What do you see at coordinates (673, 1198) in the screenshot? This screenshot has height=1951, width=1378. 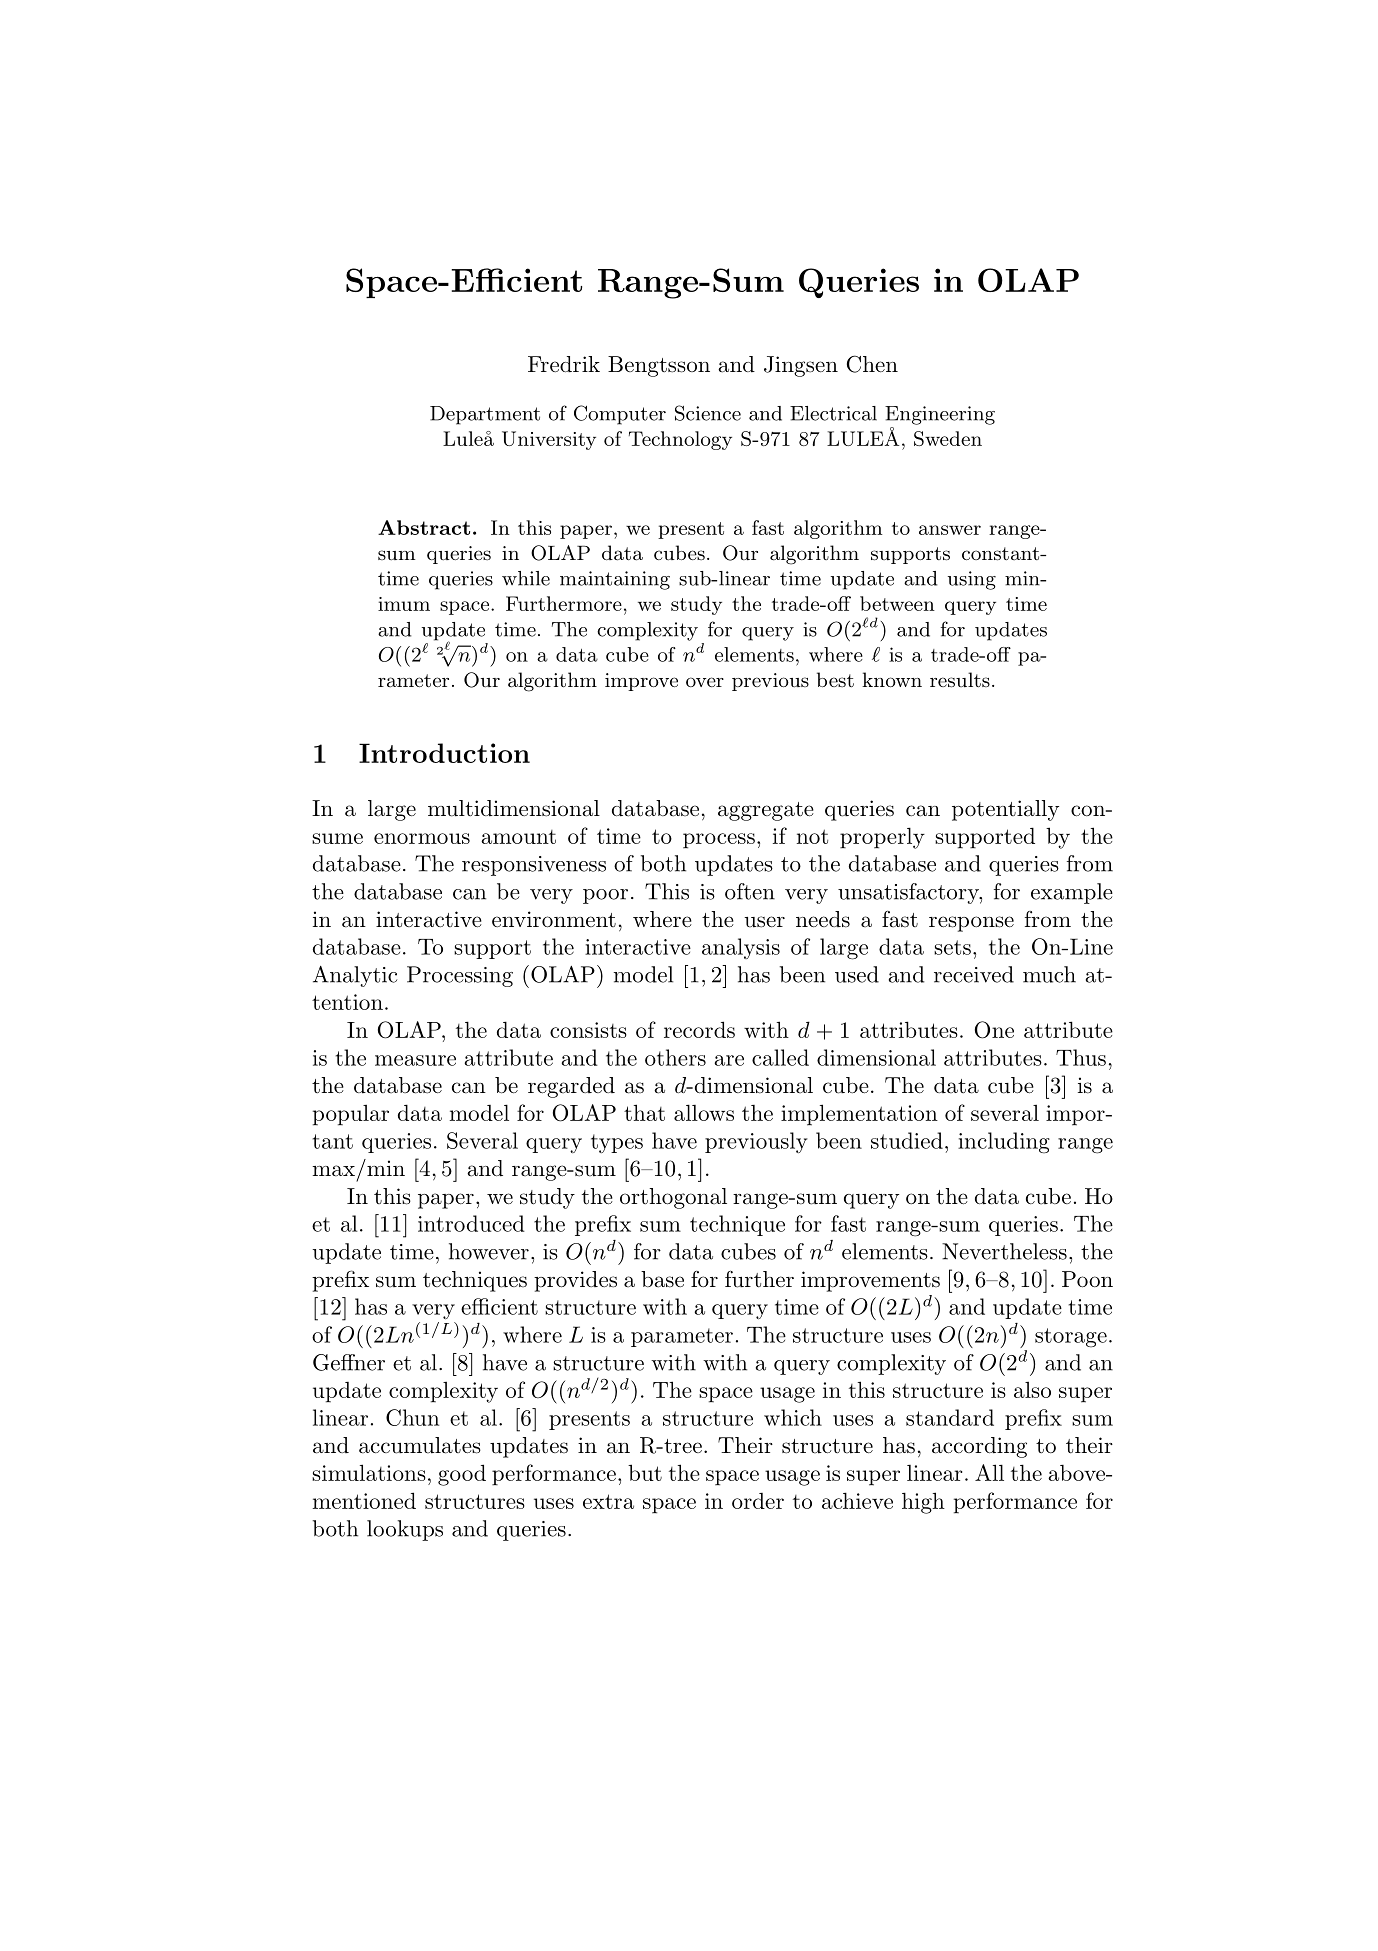 I see `orthogonal` at bounding box center [673, 1198].
